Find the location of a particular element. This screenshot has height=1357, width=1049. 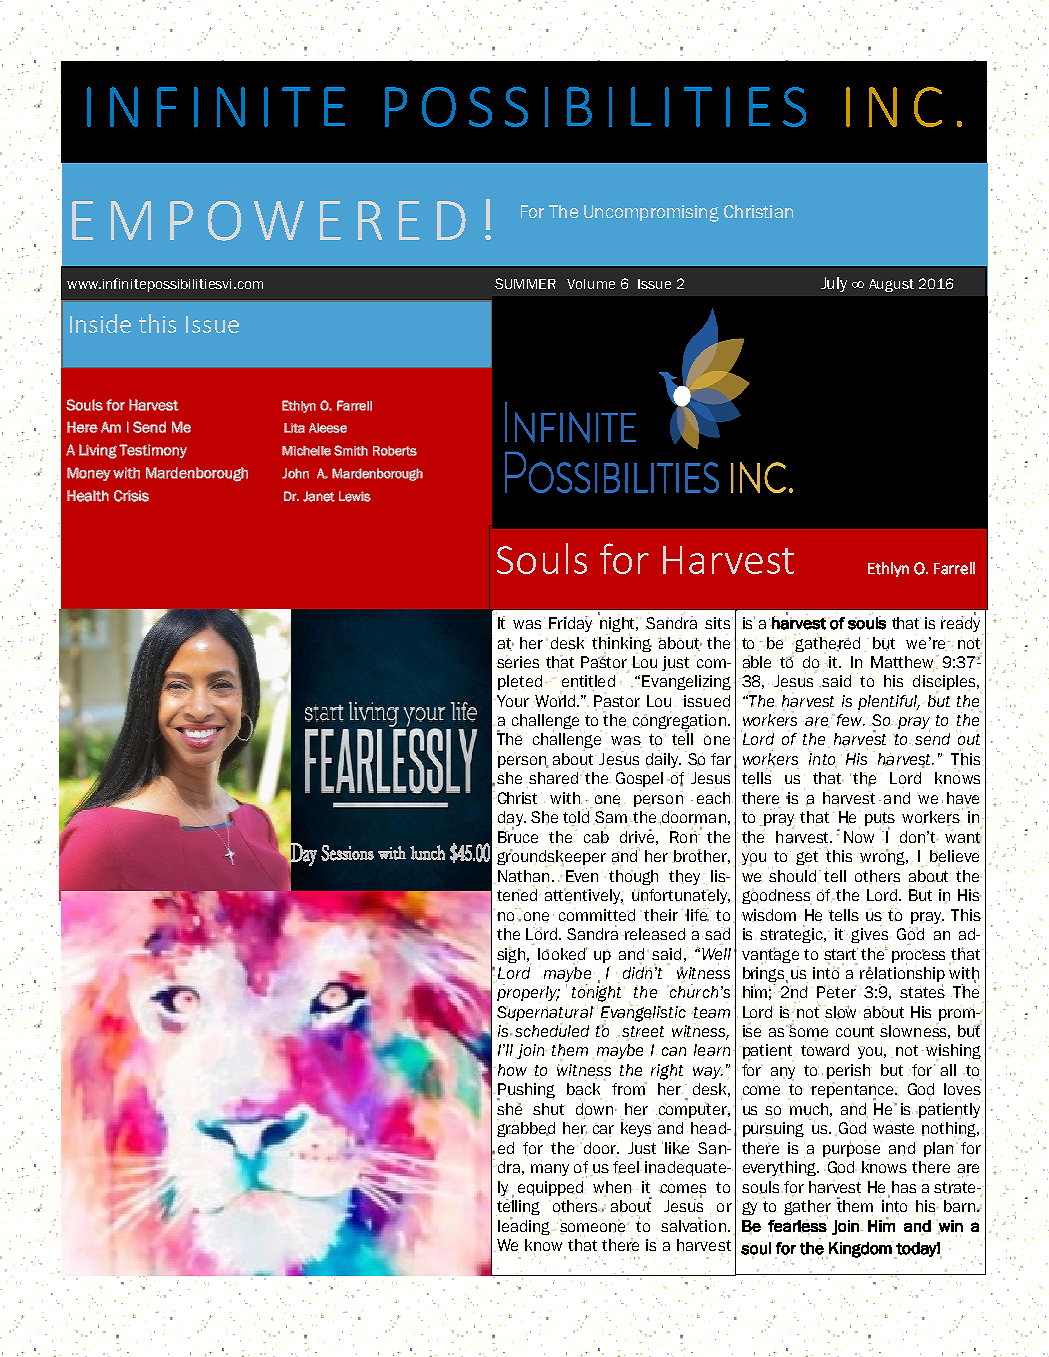

July is located at coordinates (834, 284).
